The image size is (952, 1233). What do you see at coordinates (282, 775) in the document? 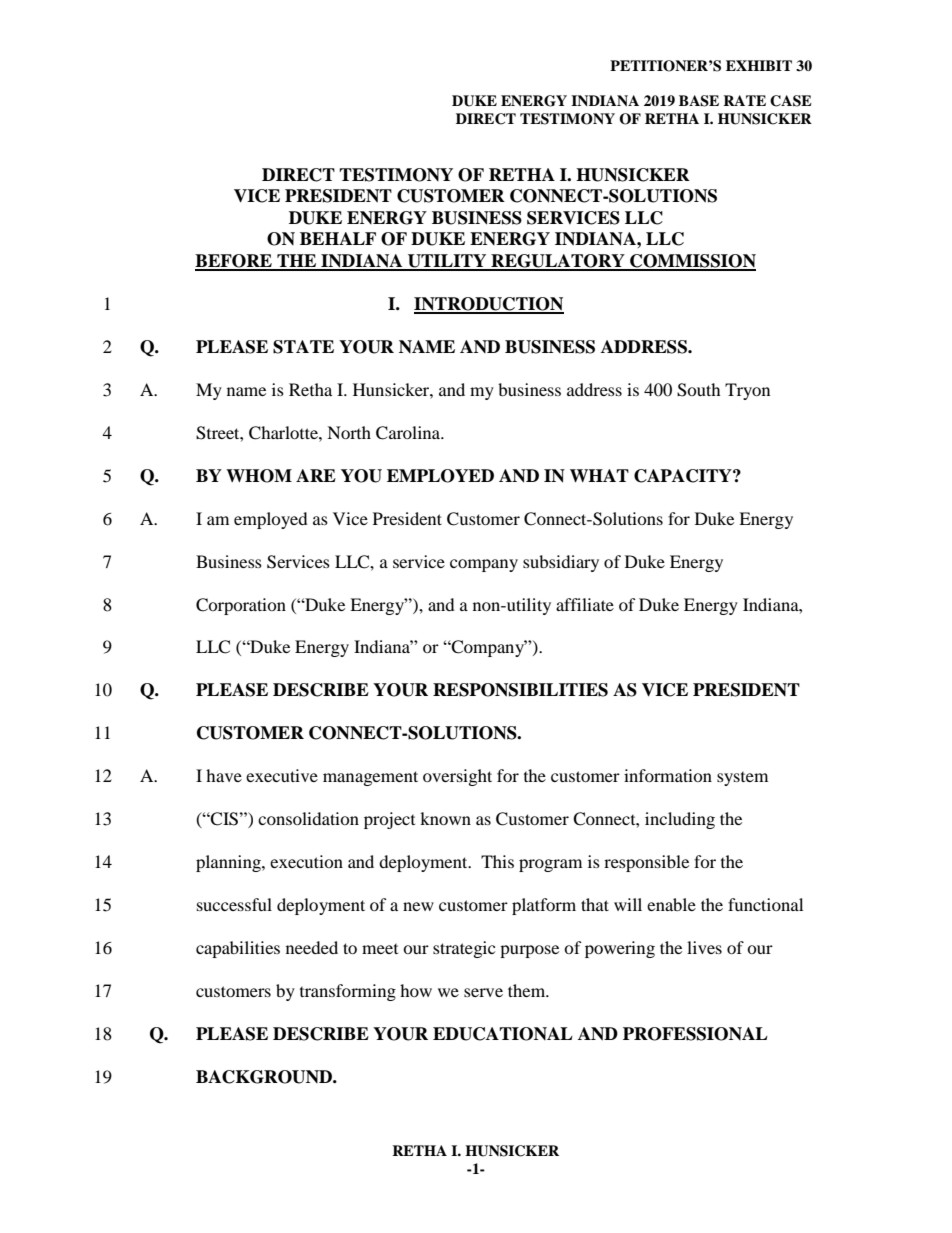
I see `executive` at bounding box center [282, 775].
